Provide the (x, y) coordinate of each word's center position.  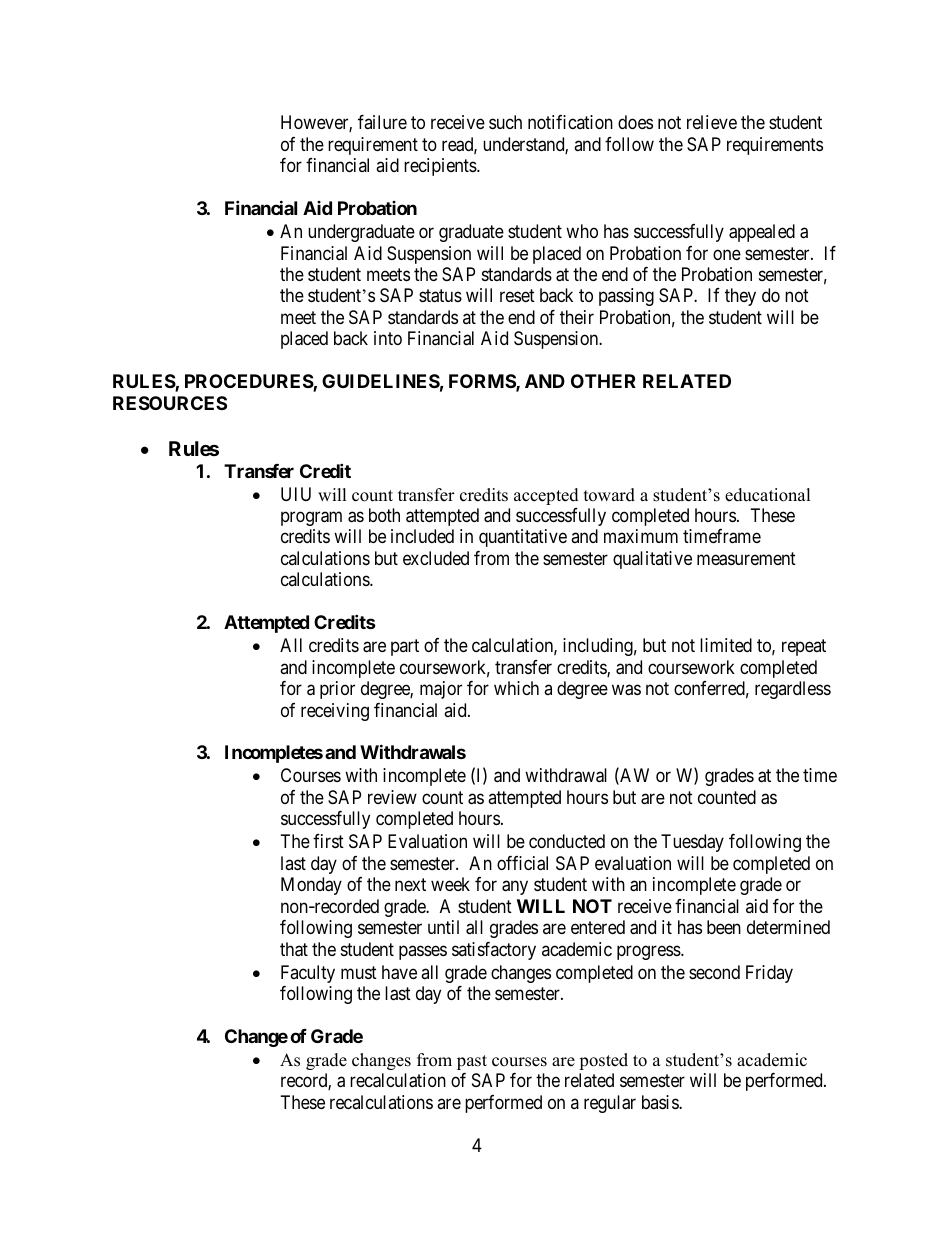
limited (726, 645)
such (505, 122)
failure (382, 122)
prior (337, 690)
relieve (712, 122)
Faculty (308, 974)
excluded (436, 558)
